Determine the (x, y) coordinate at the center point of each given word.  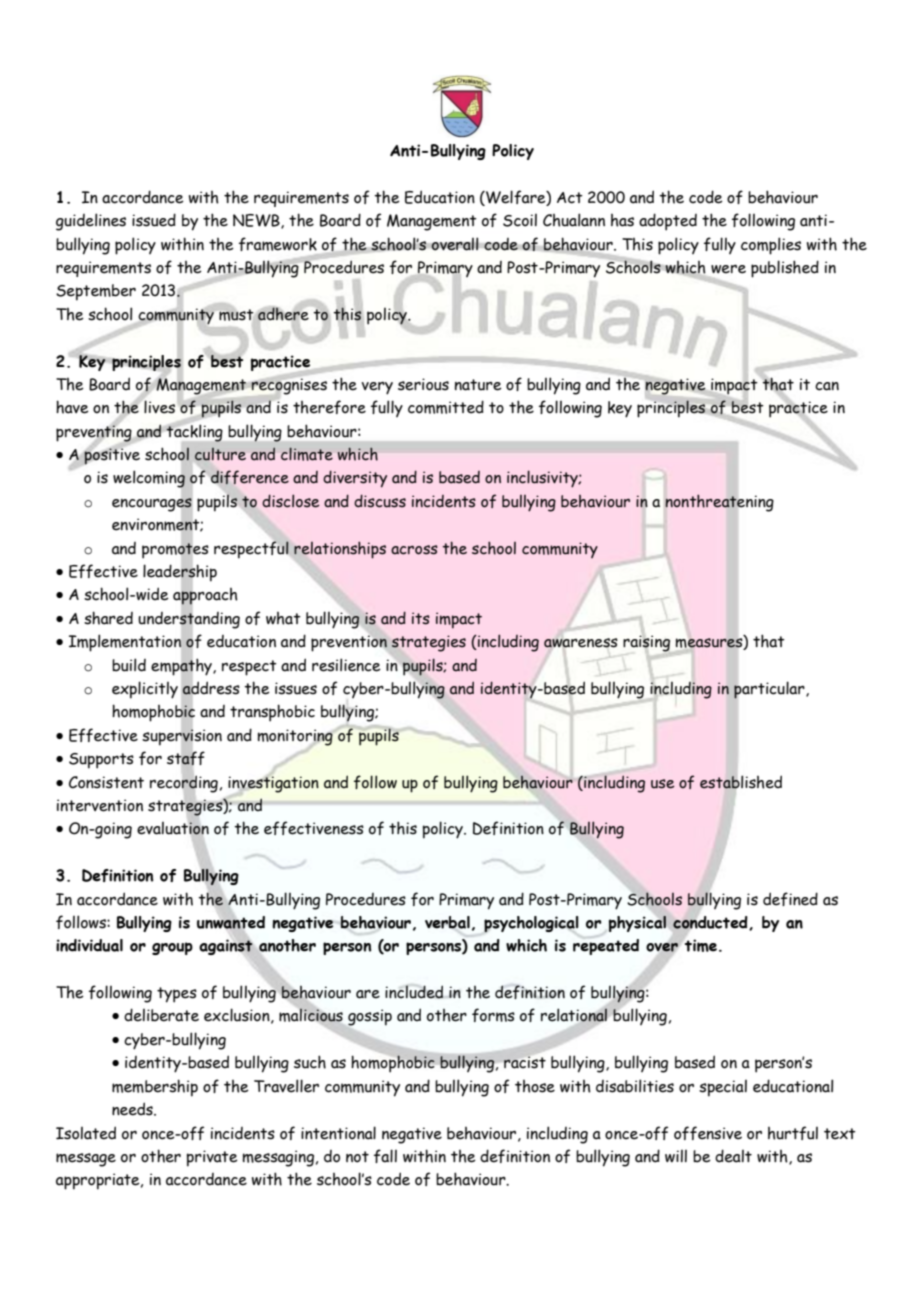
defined (790, 899)
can (827, 386)
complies (771, 246)
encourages (152, 505)
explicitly (145, 690)
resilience (346, 665)
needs (133, 1109)
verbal (447, 922)
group (172, 948)
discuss (380, 501)
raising (648, 644)
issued (154, 220)
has (622, 220)
